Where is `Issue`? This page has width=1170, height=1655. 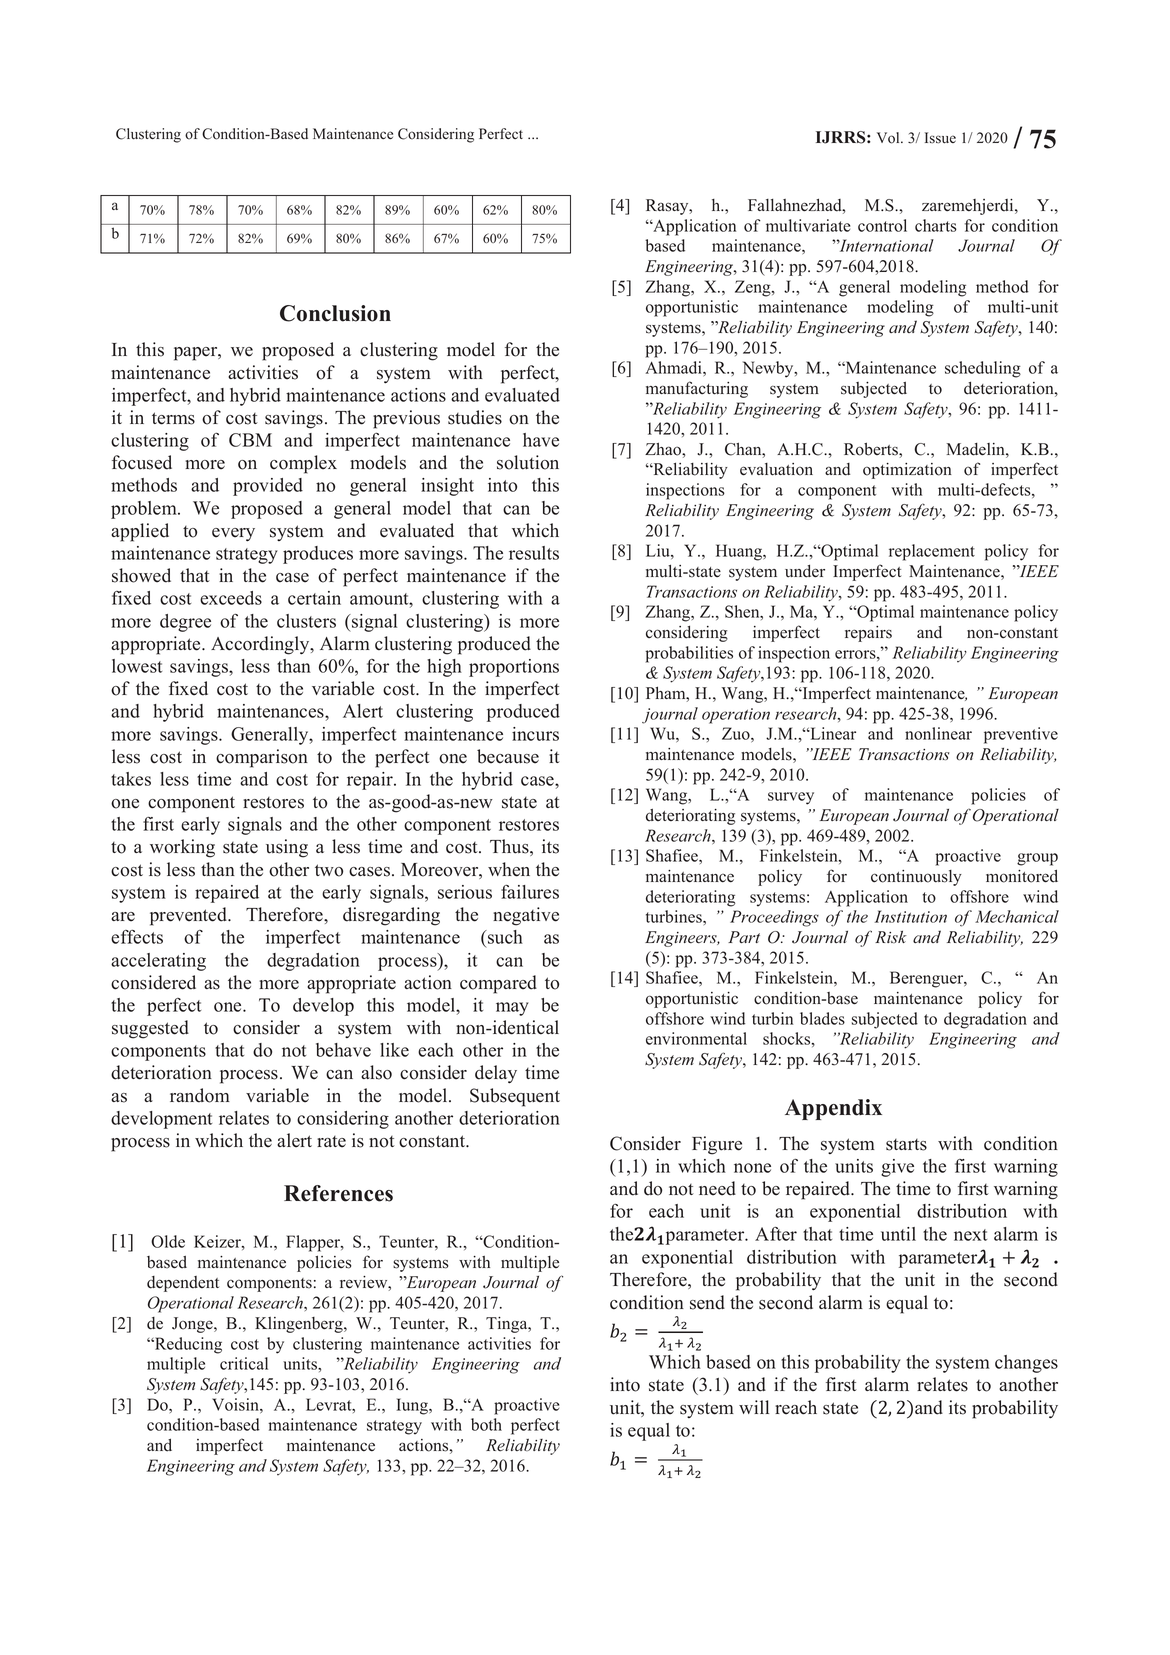 Issue is located at coordinates (940, 138).
